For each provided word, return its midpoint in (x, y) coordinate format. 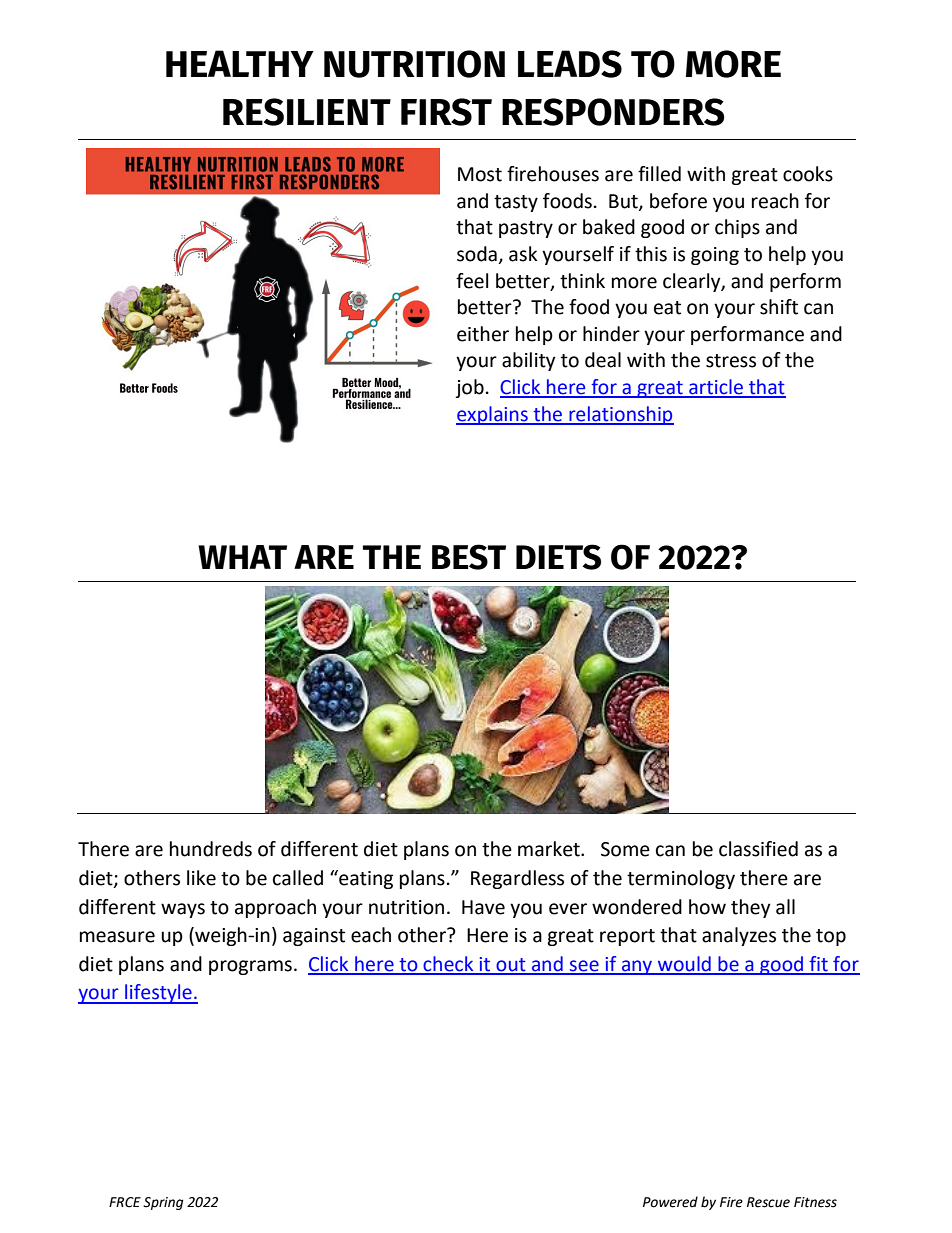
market (550, 849)
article (716, 388)
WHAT (242, 557)
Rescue (768, 1202)
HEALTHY (240, 63)
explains (493, 415)
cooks (808, 174)
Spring (163, 1203)
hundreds (211, 849)
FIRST (446, 112)
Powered (670, 1202)
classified (758, 849)
